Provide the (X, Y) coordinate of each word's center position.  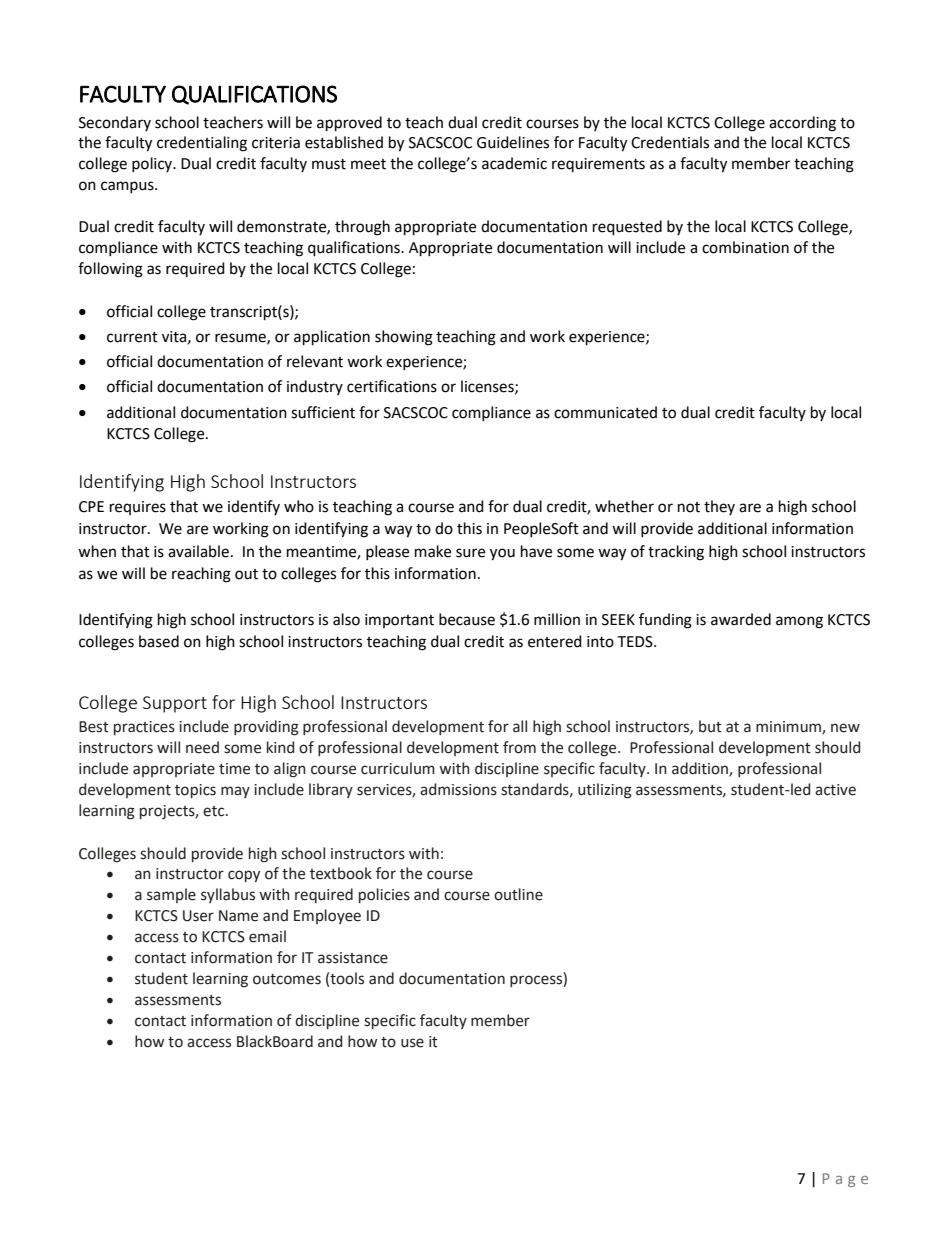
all (520, 726)
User (198, 916)
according (802, 124)
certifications (392, 386)
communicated (605, 412)
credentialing (202, 144)
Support (175, 704)
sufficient (323, 412)
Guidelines (513, 142)
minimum (789, 728)
